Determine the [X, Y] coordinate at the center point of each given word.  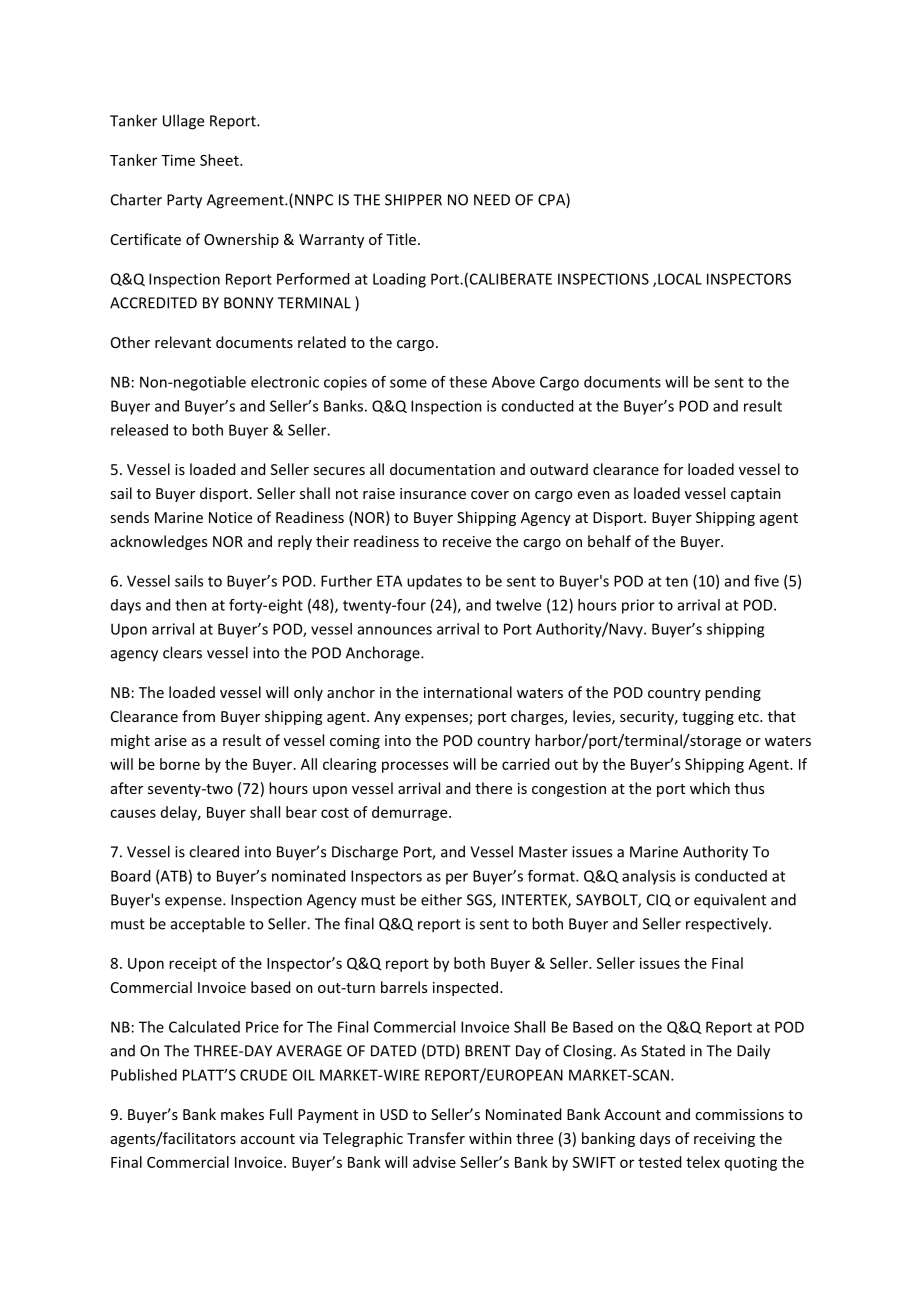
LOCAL [680, 279]
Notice [230, 517]
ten [677, 581]
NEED [492, 200]
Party [184, 201]
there [493, 788]
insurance [433, 493]
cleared [214, 851]
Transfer [436, 1138]
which [710, 788]
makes [242, 1114]
